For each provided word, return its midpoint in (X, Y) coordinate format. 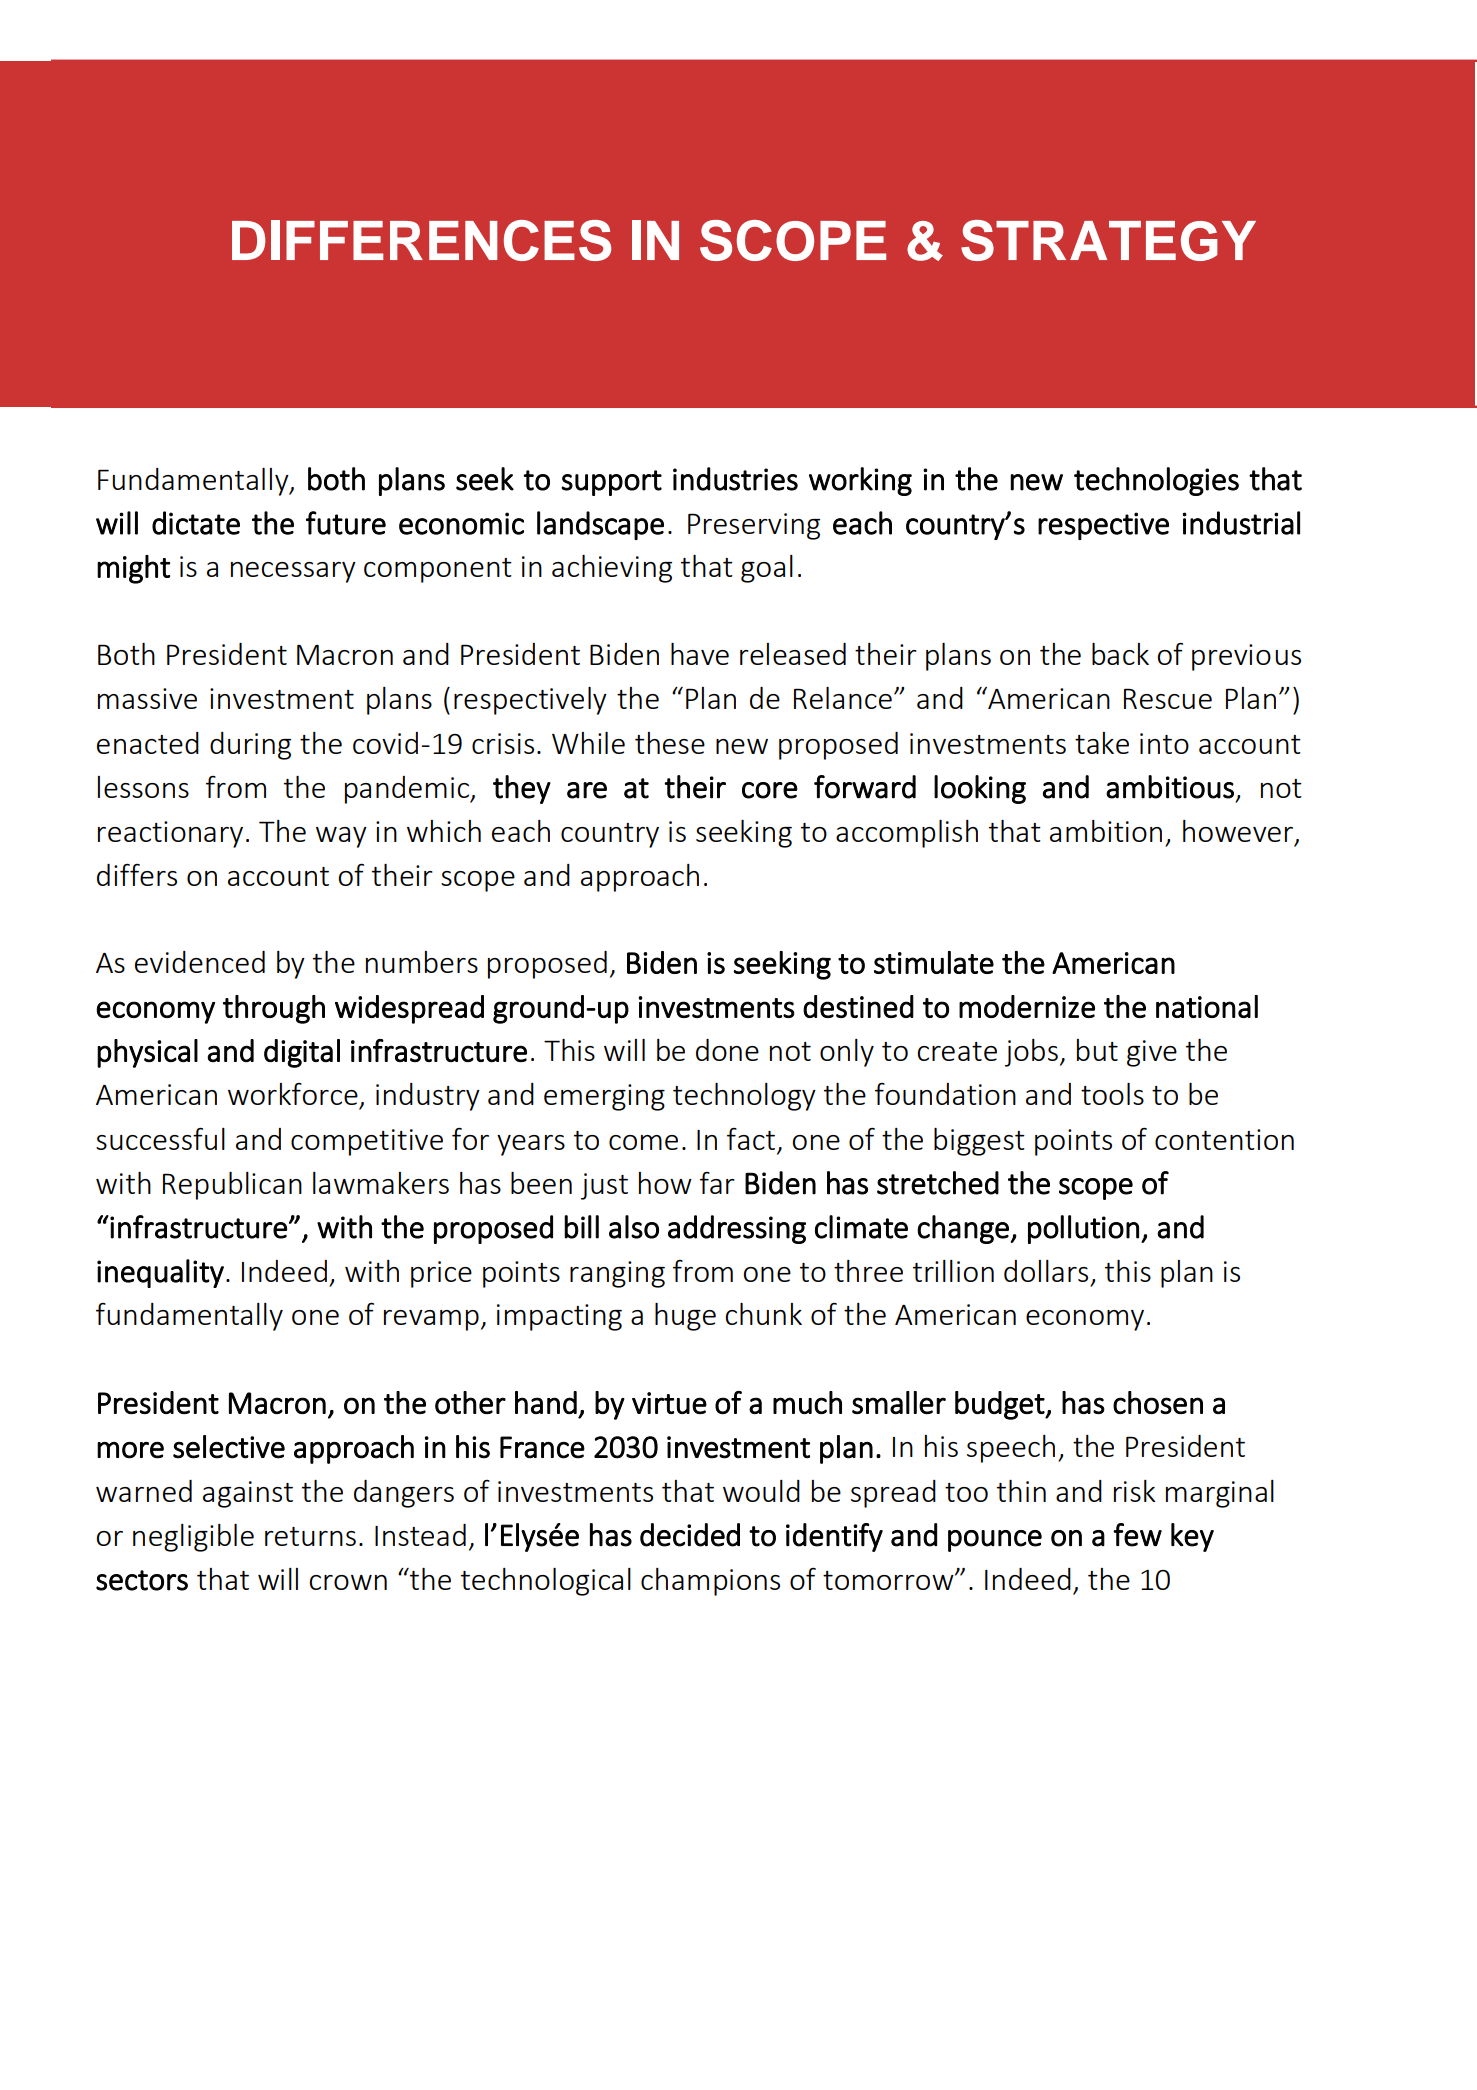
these (670, 743)
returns (310, 1536)
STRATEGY (1108, 240)
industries (735, 479)
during (250, 746)
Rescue (1168, 698)
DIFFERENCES (421, 240)
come (643, 1142)
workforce (293, 1094)
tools (1112, 1094)
